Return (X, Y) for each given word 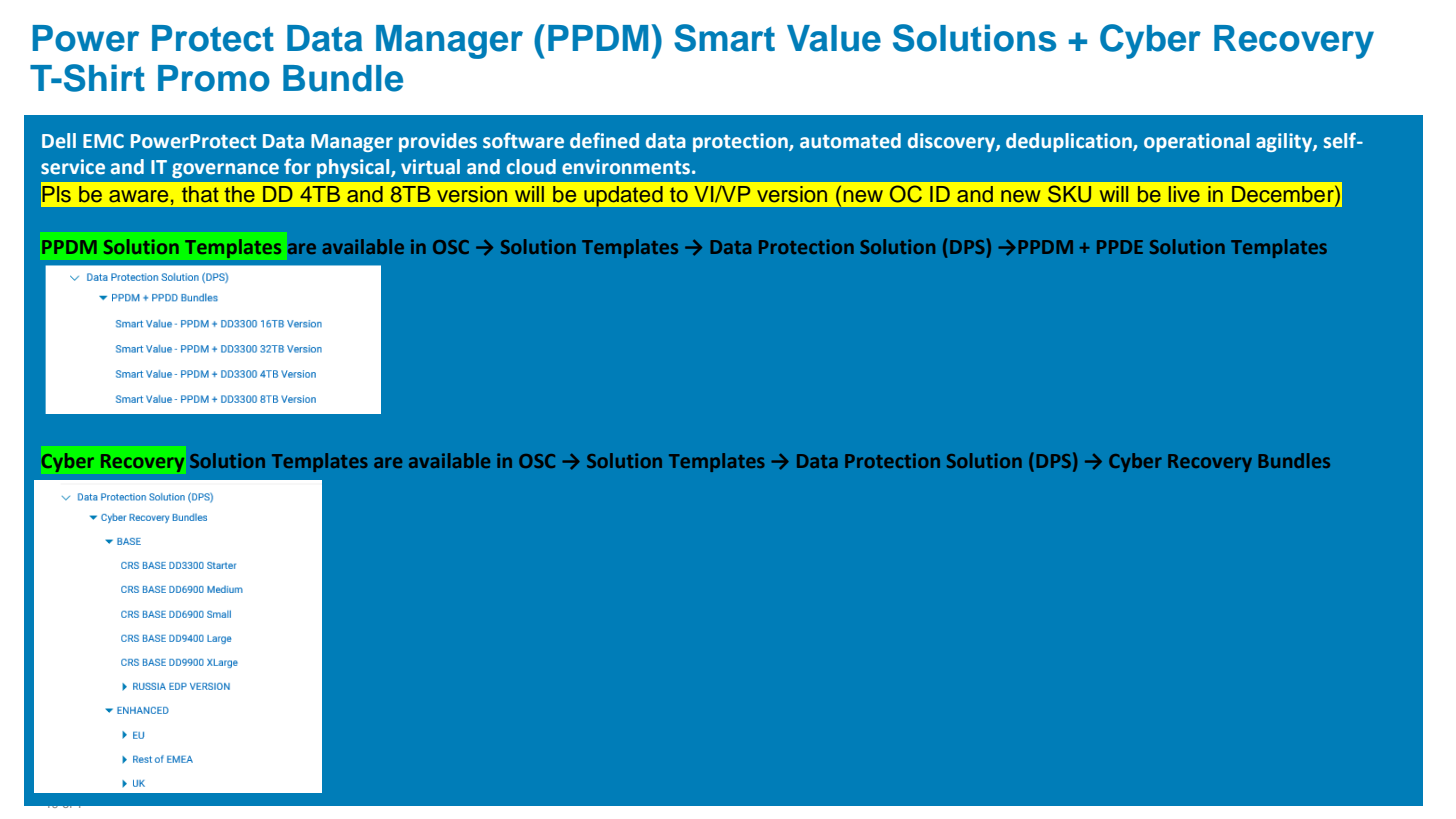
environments (626, 167)
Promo (214, 78)
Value (834, 38)
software (523, 140)
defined (604, 140)
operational (1197, 142)
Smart (724, 38)
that (200, 194)
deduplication (1070, 142)
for (297, 166)
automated (850, 141)
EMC (103, 141)
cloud (531, 167)
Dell (59, 141)
